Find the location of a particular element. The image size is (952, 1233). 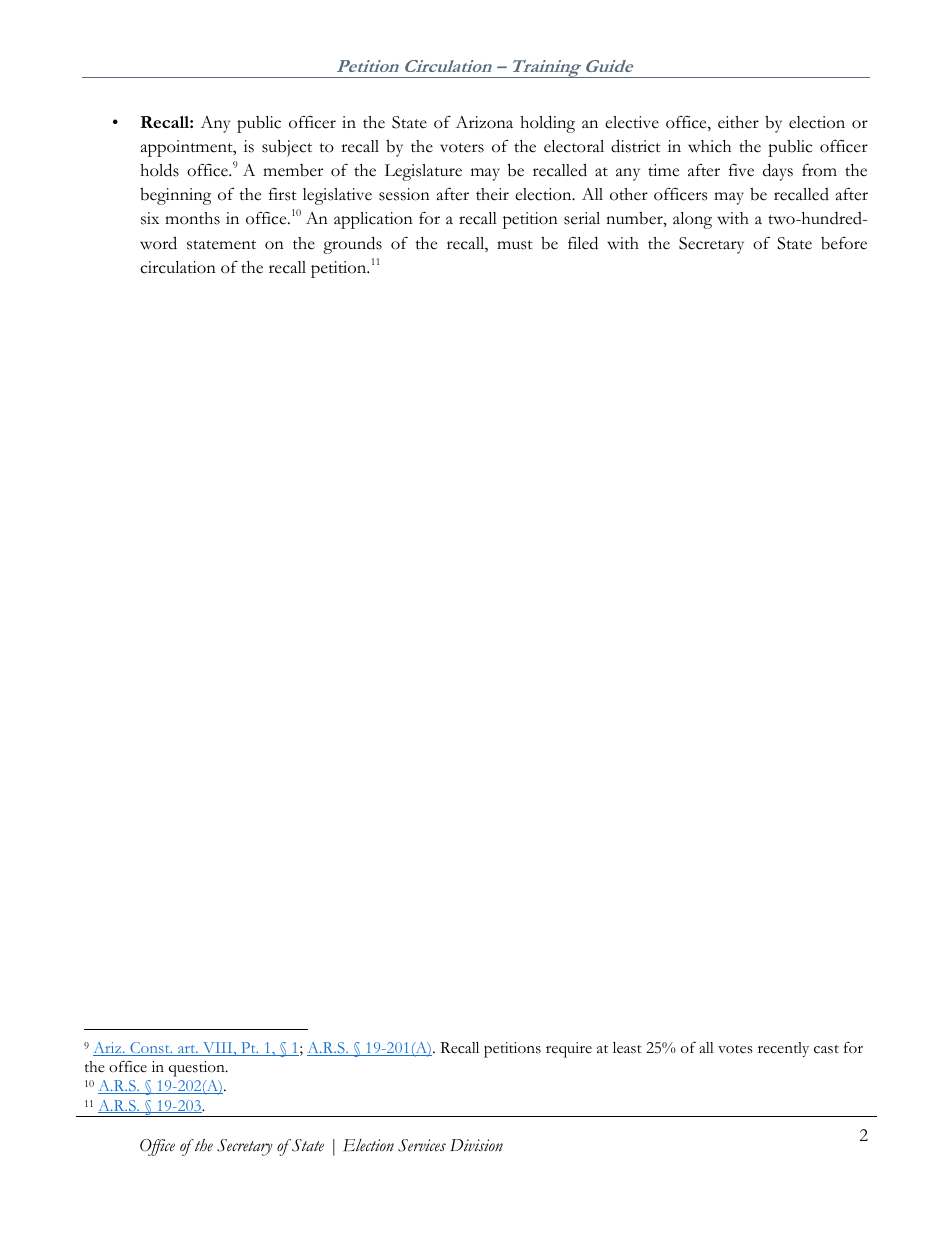

grounds is located at coordinates (352, 245).
